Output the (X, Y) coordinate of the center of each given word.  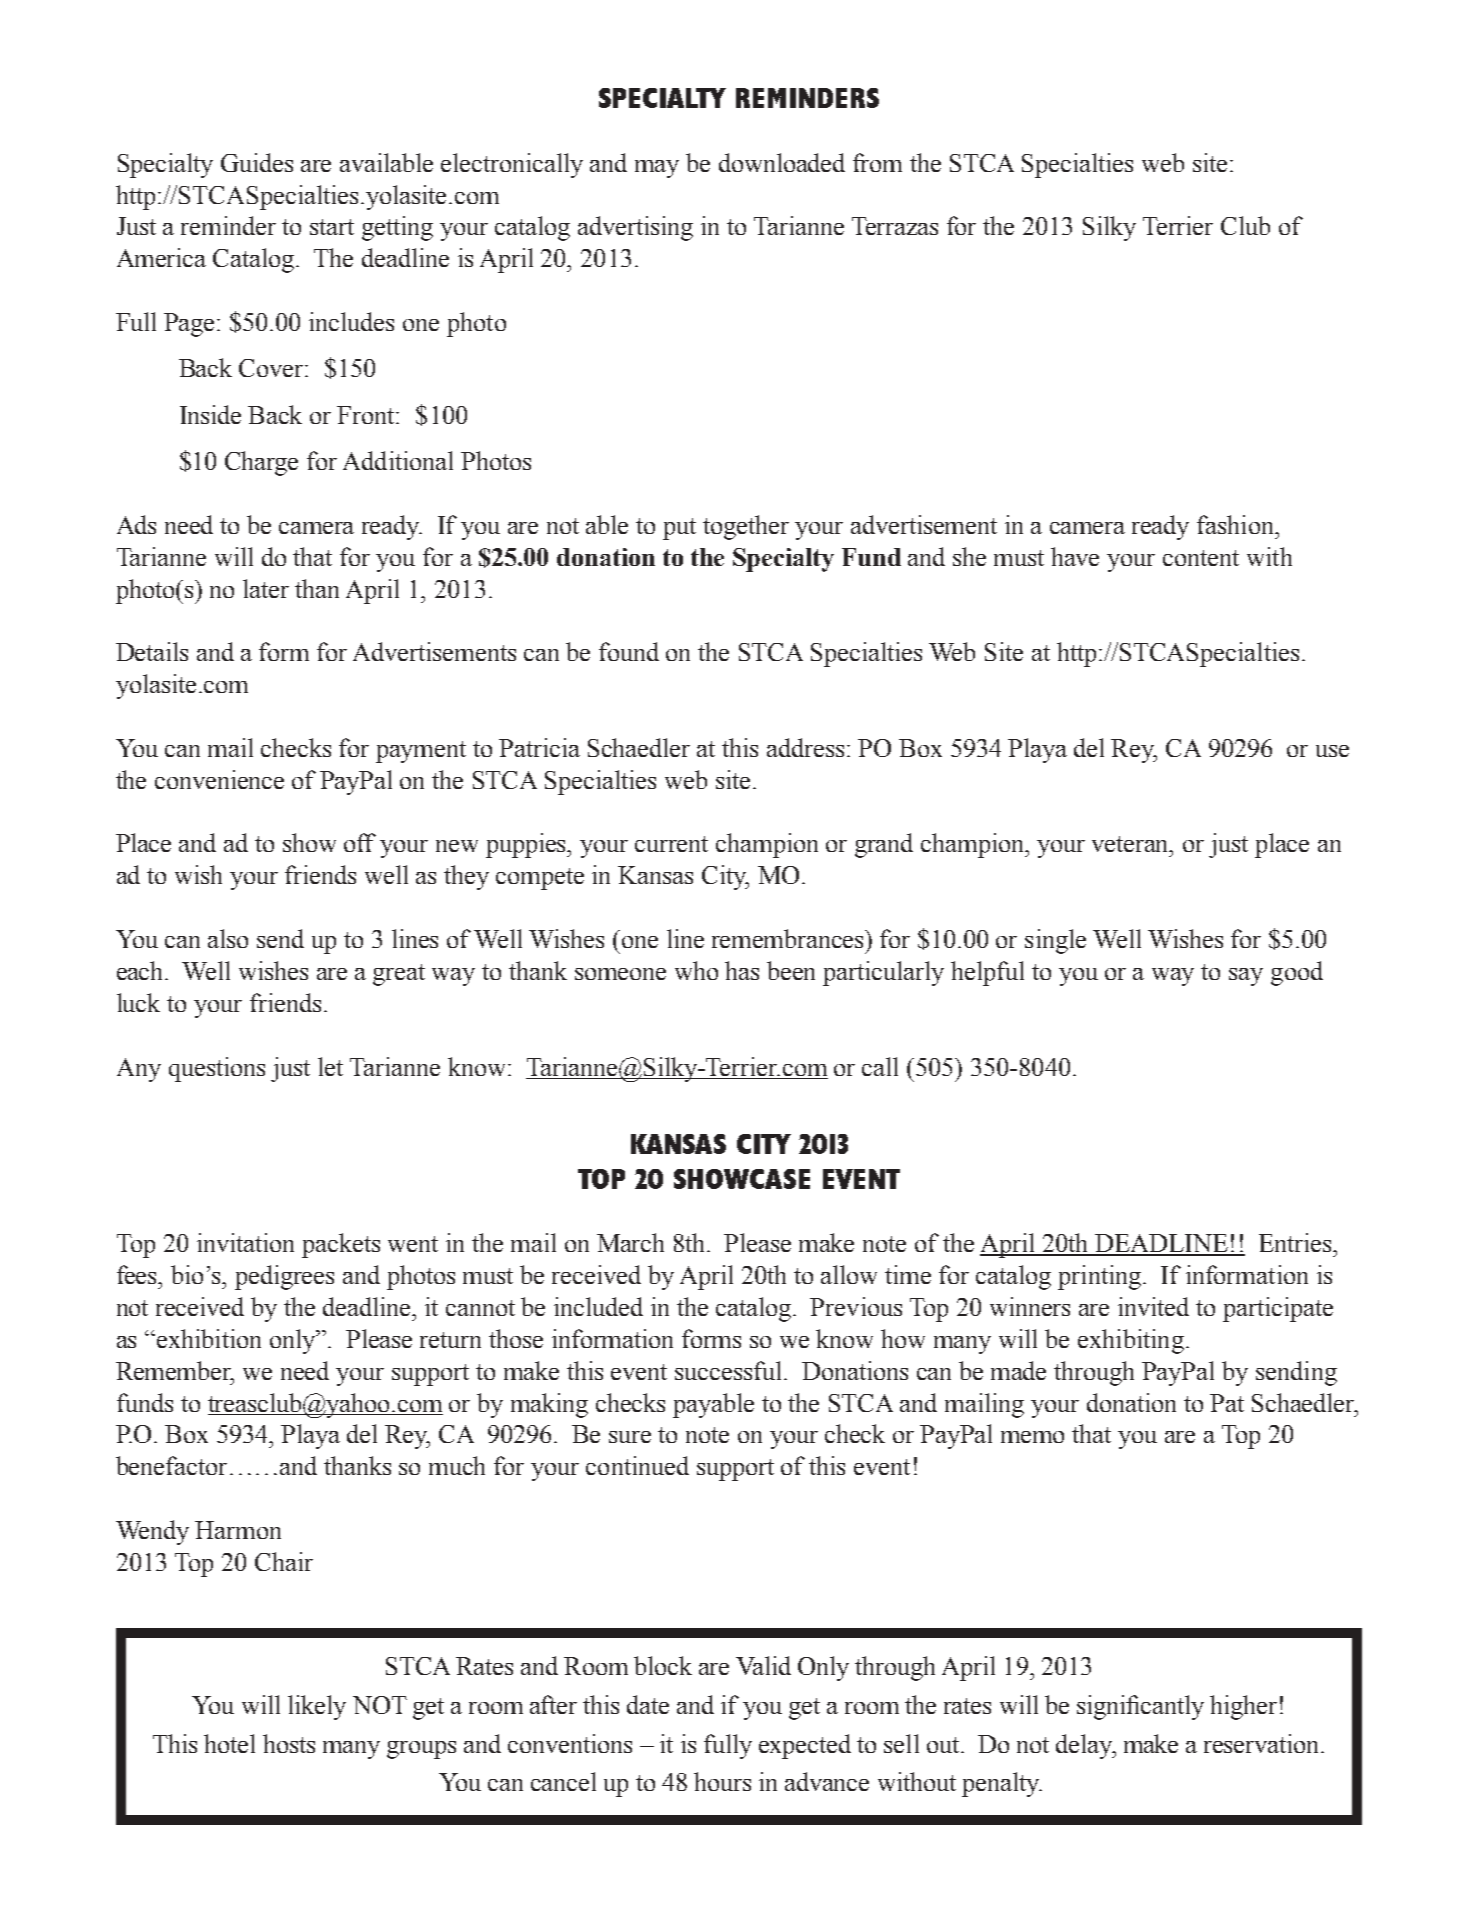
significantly (1140, 1707)
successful (730, 1370)
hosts (289, 1743)
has (742, 970)
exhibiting (1131, 1341)
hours (722, 1781)
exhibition (207, 1338)
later (266, 588)
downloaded (782, 162)
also (228, 938)
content (1201, 558)
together (746, 527)
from (877, 162)
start (332, 227)
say (1246, 977)
